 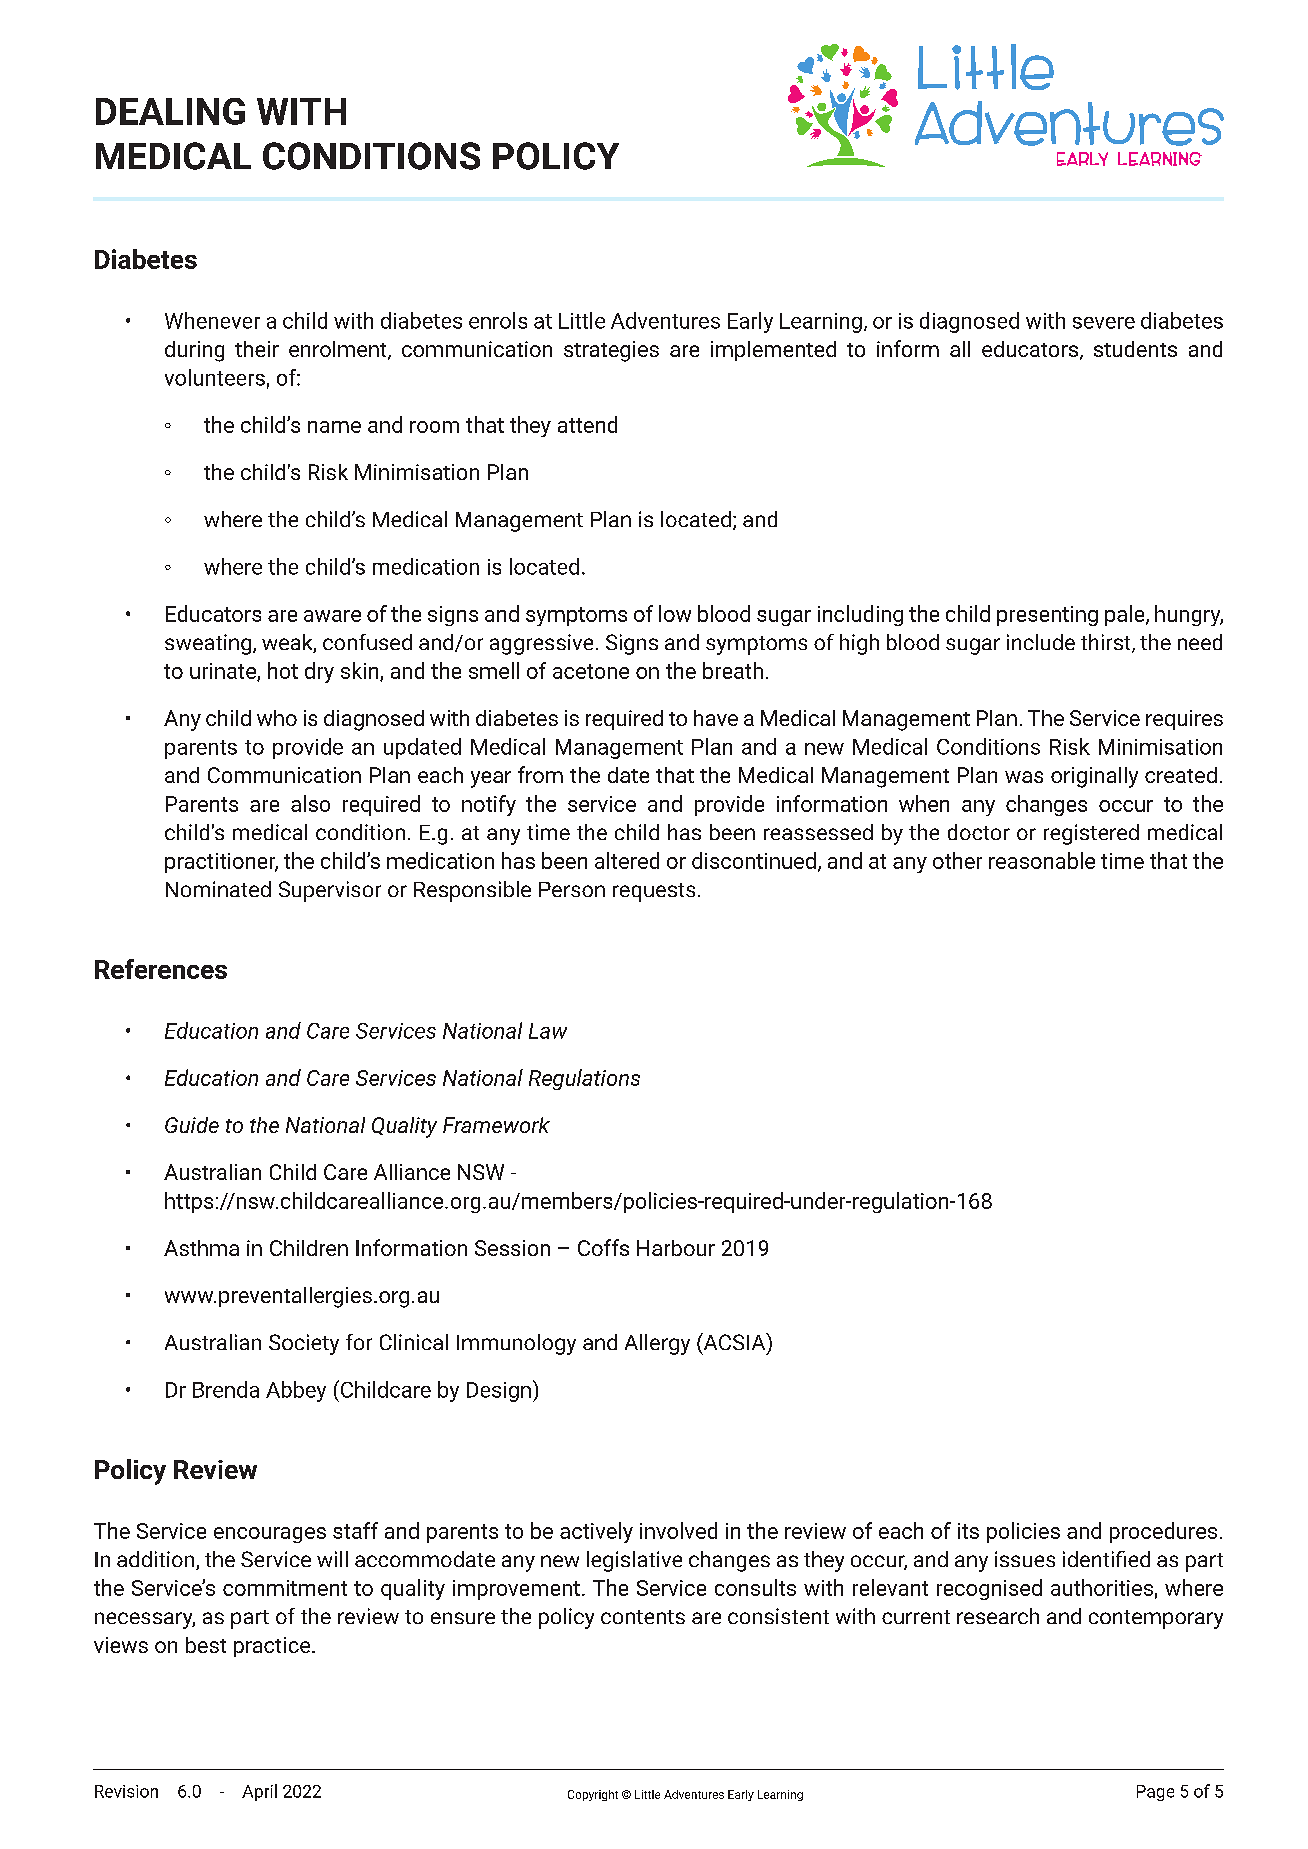 I want to click on Allergy, so click(x=657, y=1344).
